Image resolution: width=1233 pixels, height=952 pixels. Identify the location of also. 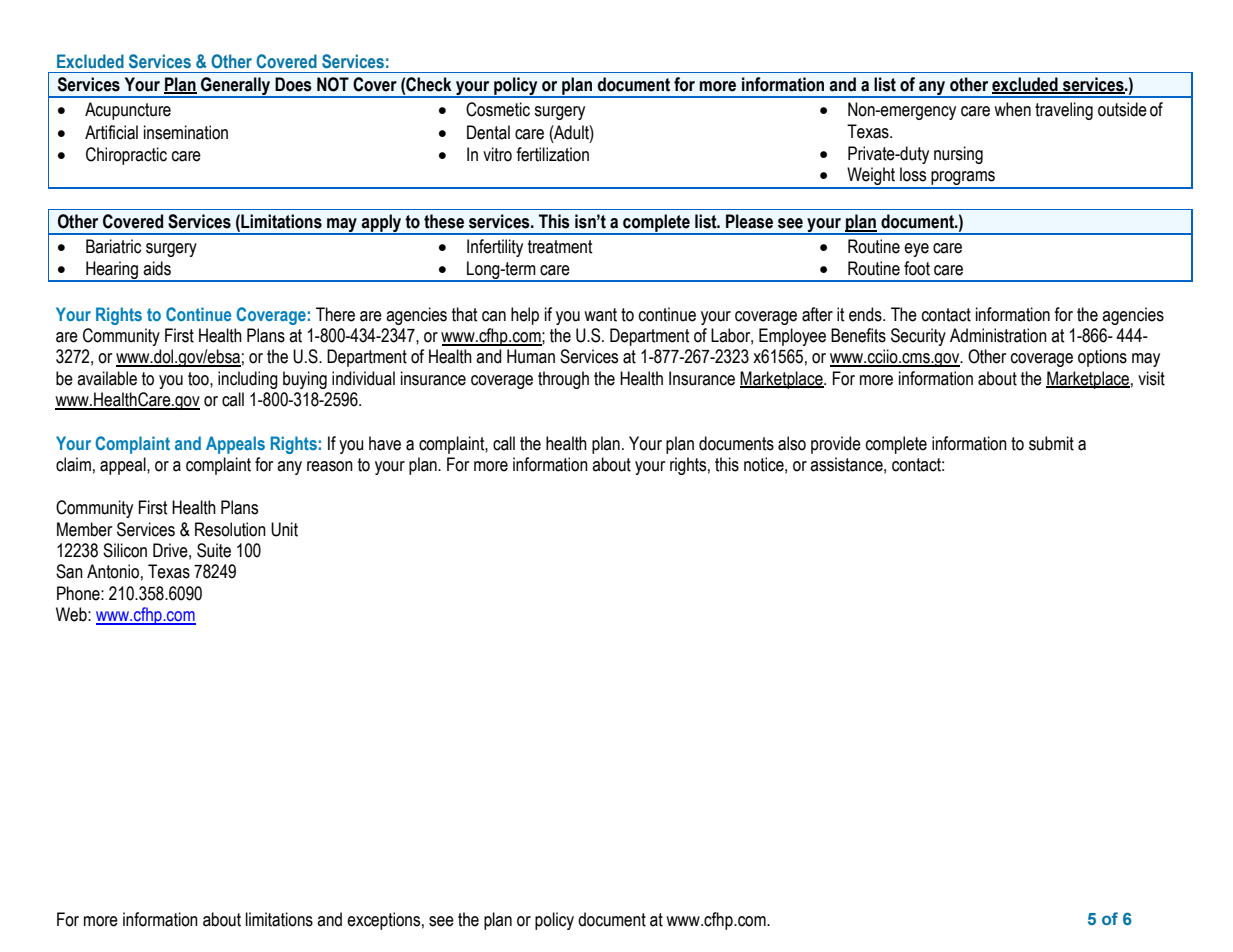
(792, 443).
